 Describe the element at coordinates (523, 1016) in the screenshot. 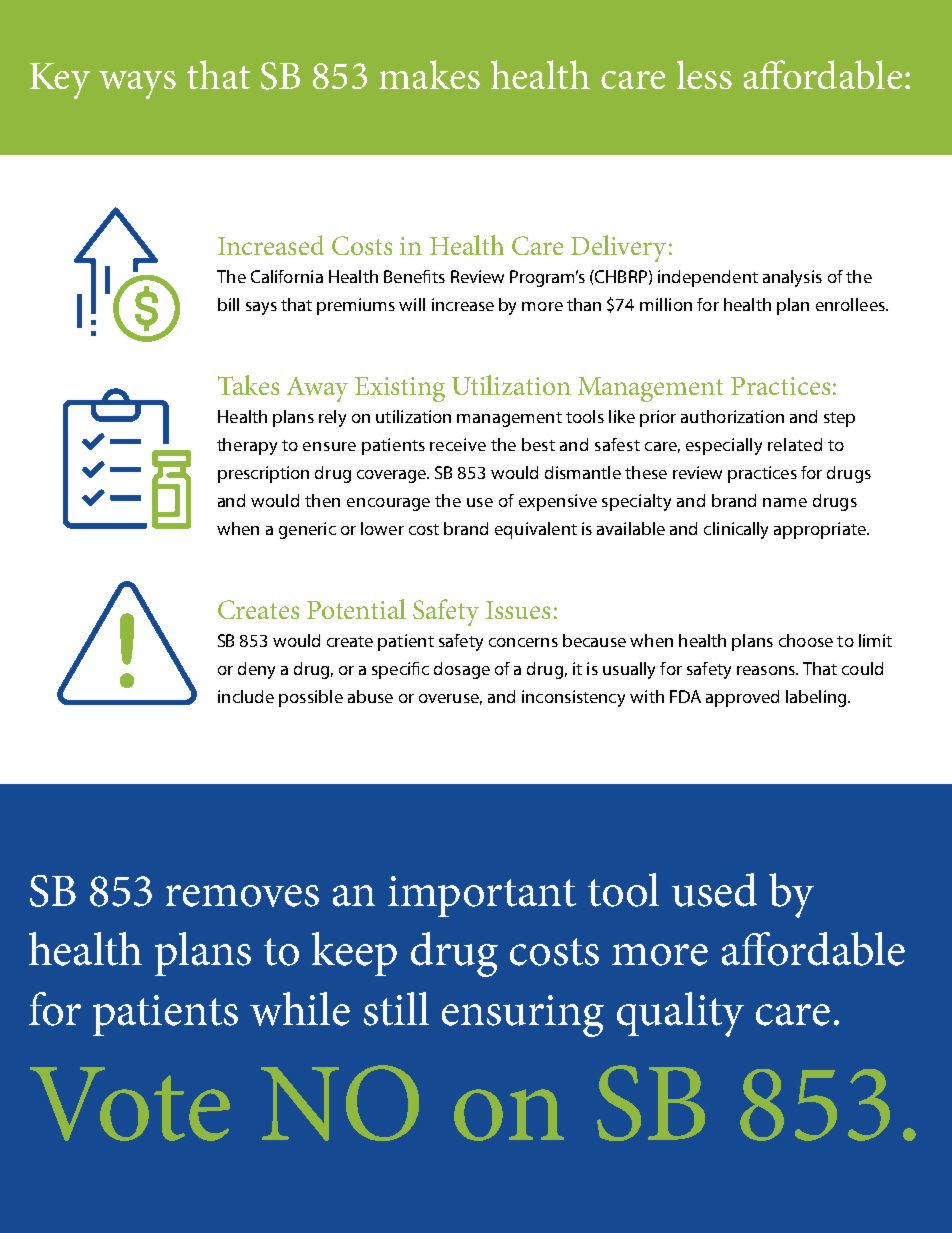

I see `ensuring` at that location.
